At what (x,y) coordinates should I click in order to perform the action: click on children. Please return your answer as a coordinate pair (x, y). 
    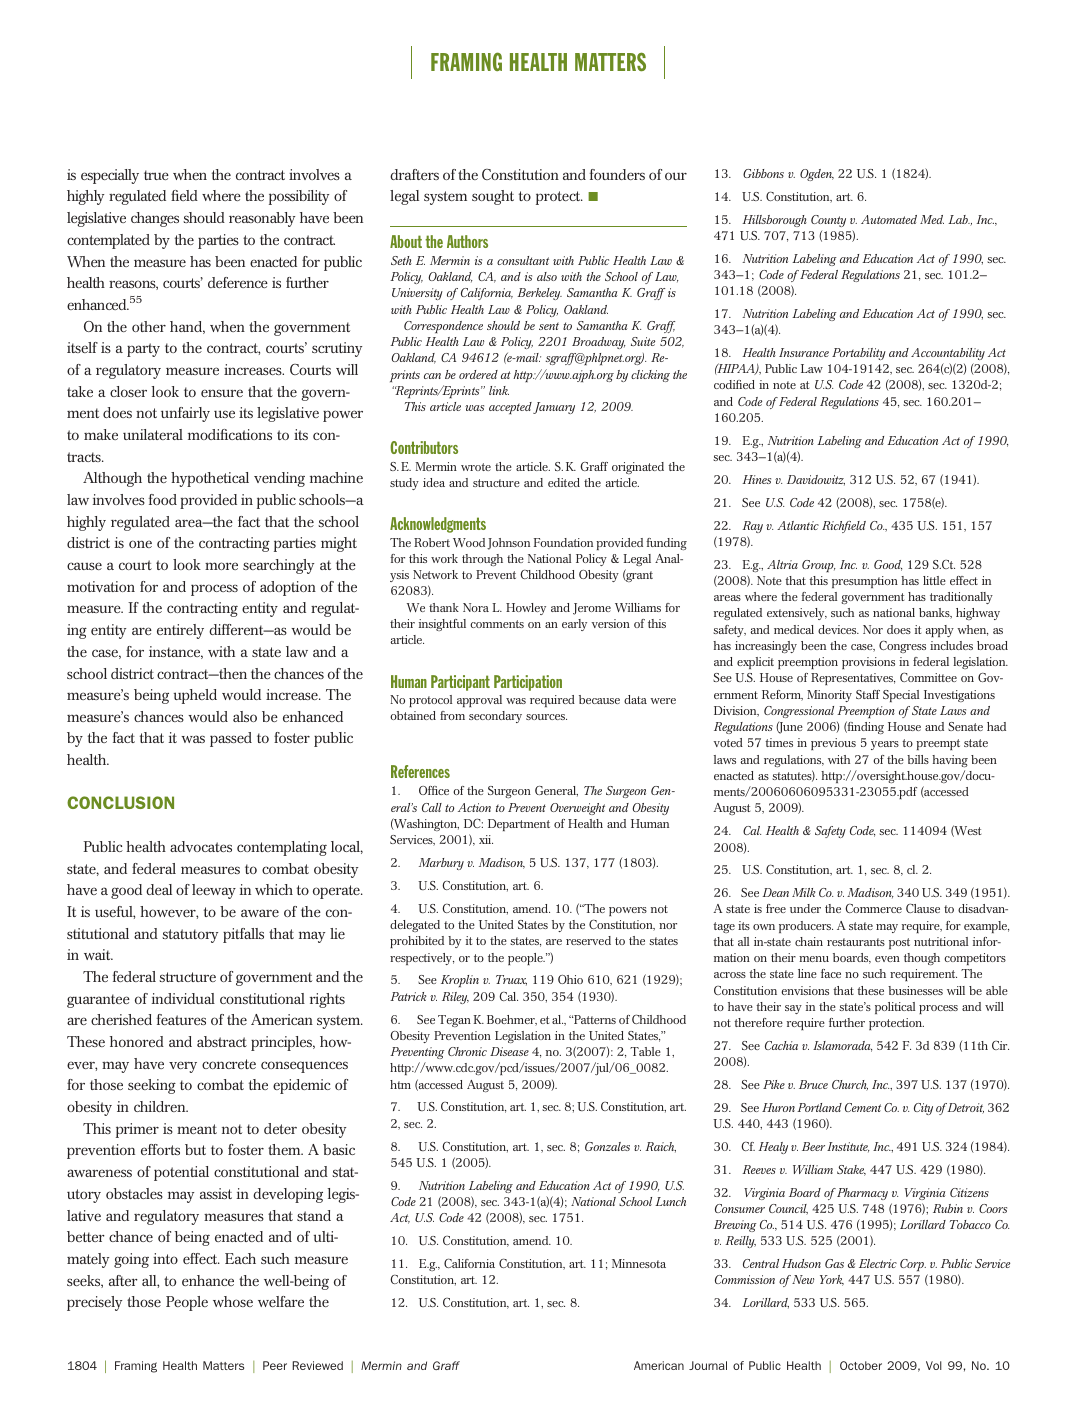
    Looking at the image, I should click on (161, 1106).
